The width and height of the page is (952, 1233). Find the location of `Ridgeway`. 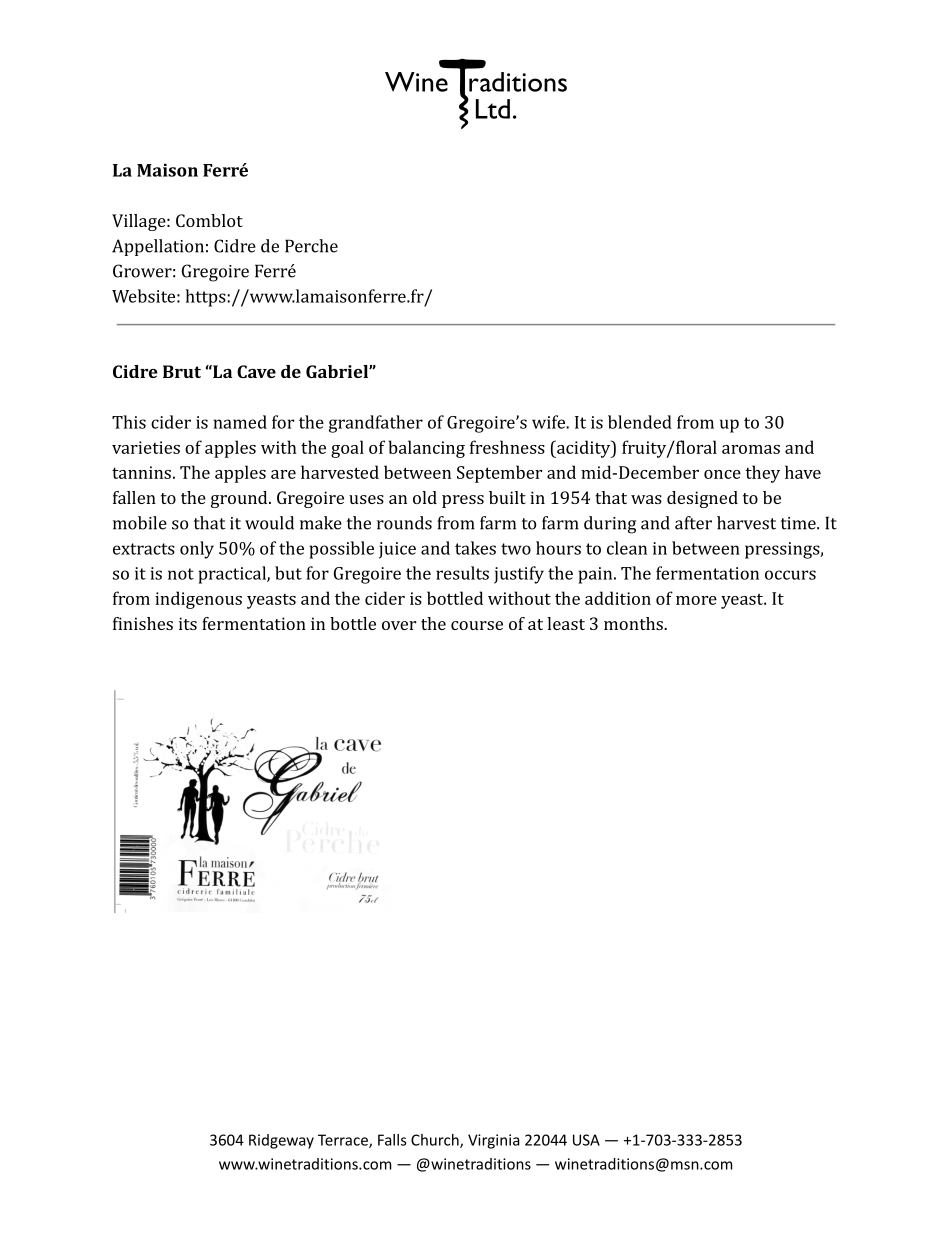

Ridgeway is located at coordinates (281, 1141).
